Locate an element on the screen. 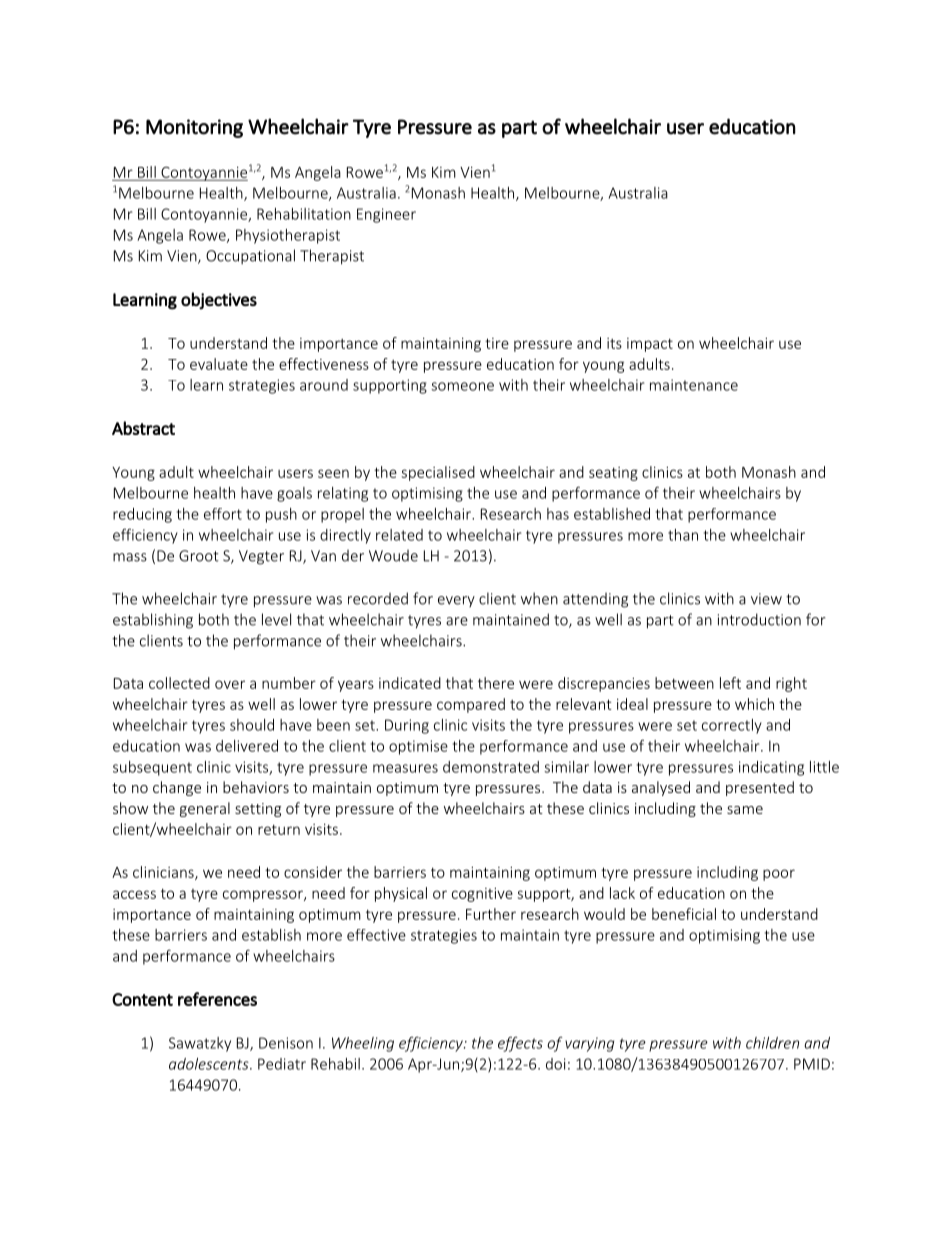  Monitoring is located at coordinates (194, 128).
